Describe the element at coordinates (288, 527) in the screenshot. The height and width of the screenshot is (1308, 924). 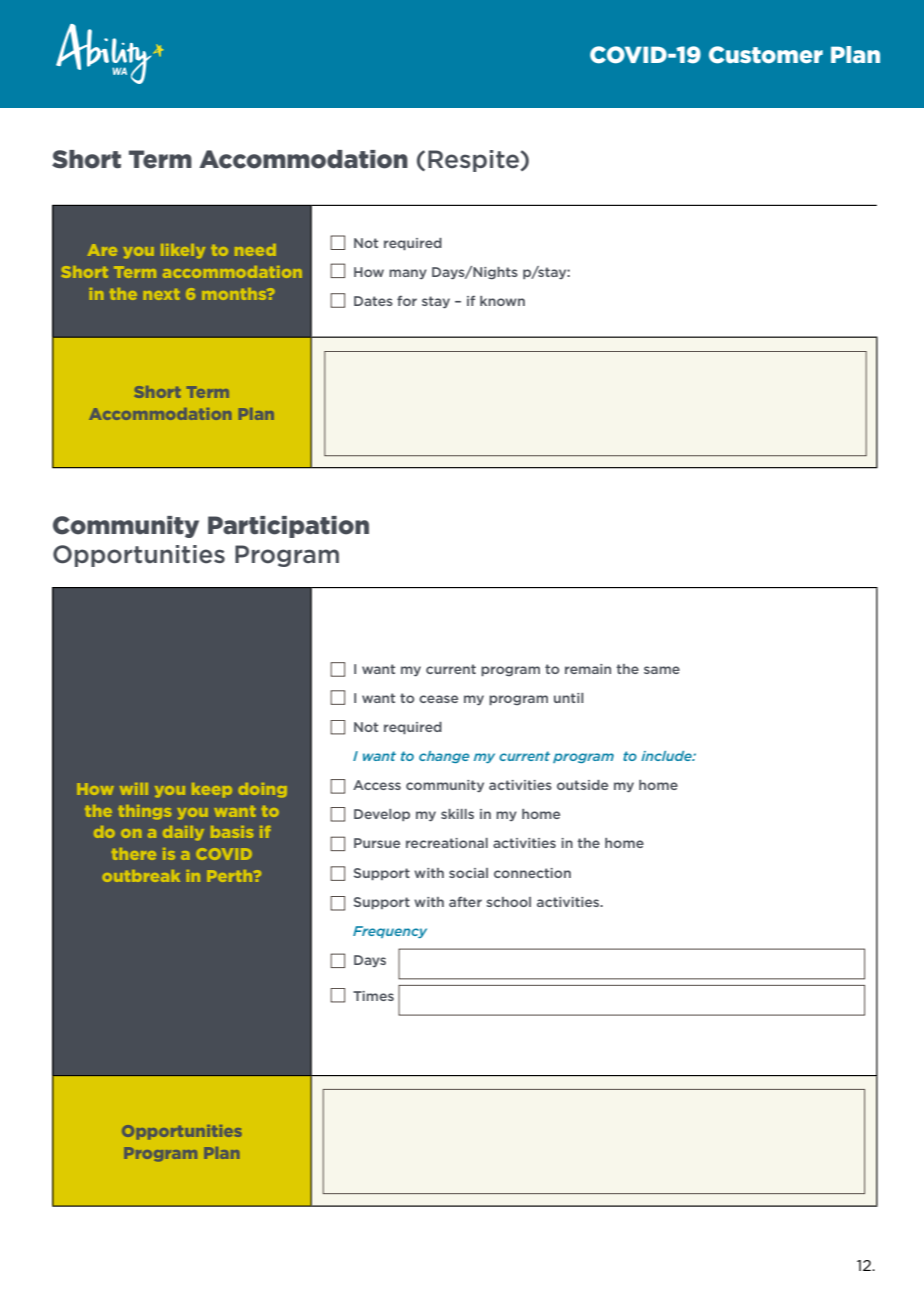
I see `Participation` at that location.
